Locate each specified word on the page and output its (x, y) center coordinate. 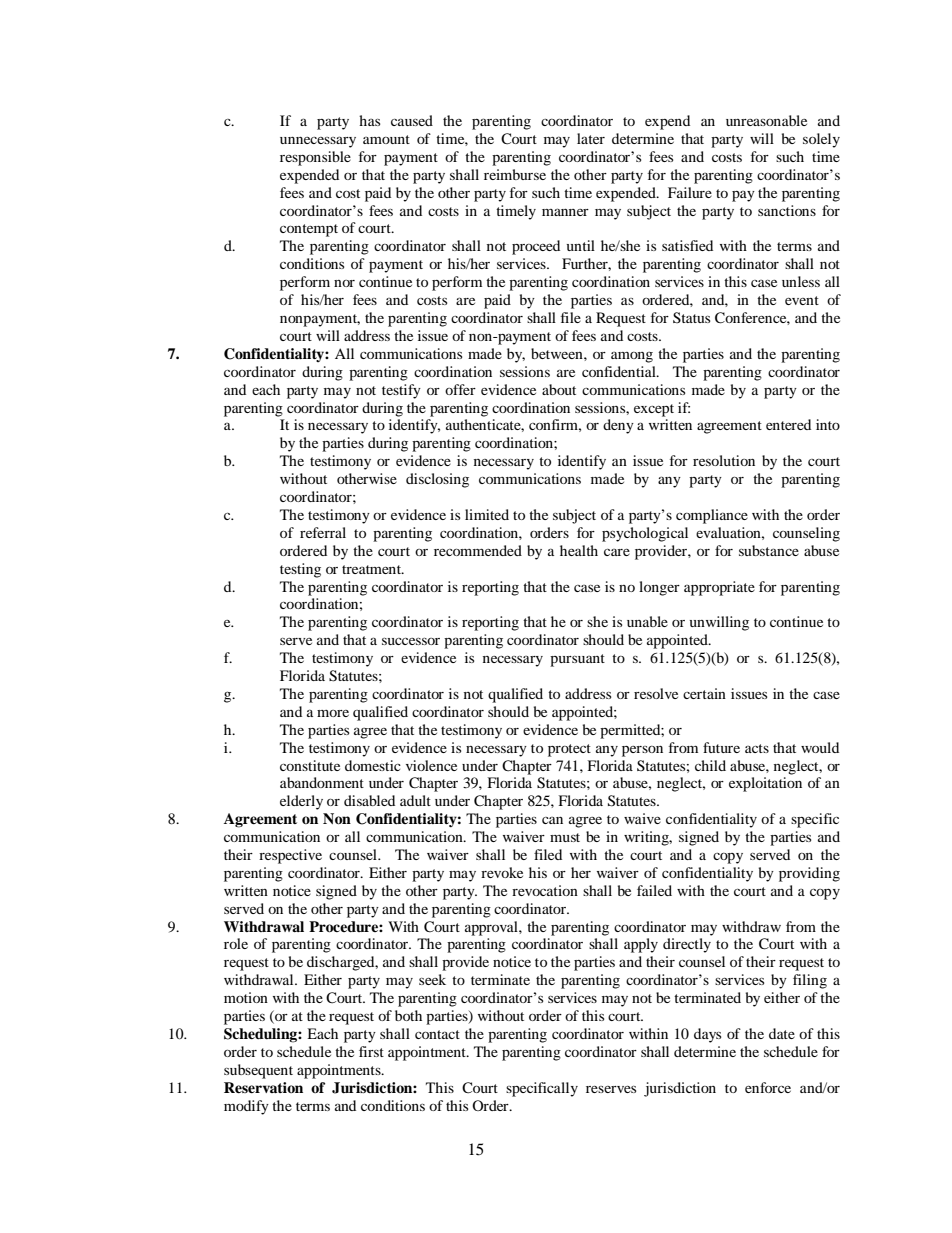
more (333, 713)
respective (290, 856)
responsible (315, 158)
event (802, 300)
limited (487, 514)
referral (323, 532)
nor (344, 283)
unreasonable (766, 120)
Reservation (263, 1087)
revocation (545, 890)
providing (809, 874)
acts (757, 748)
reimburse (515, 174)
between (558, 353)
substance (769, 550)
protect (569, 750)
